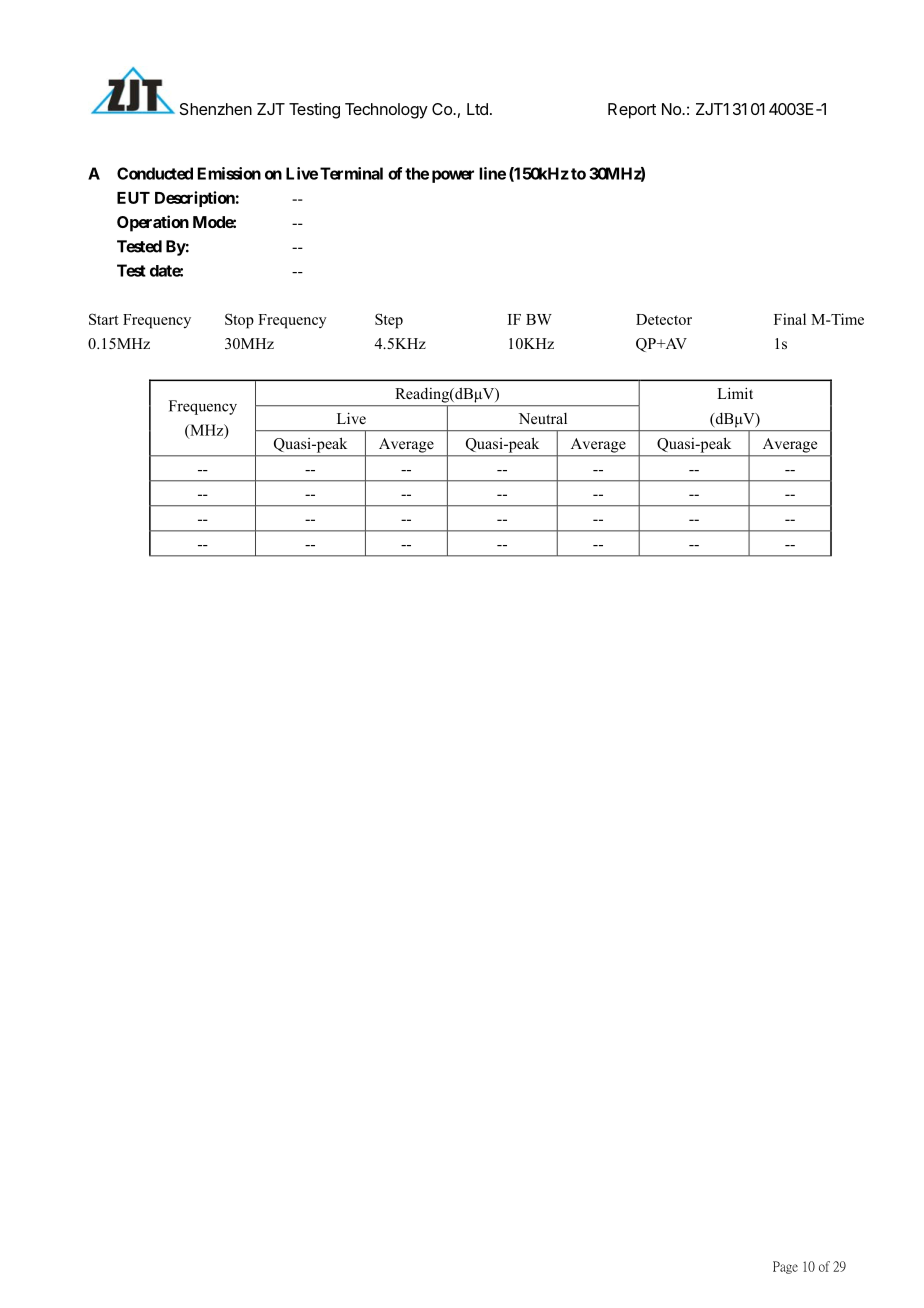 The height and width of the screenshot is (1308, 924). I want to click on Report, so click(632, 111).
